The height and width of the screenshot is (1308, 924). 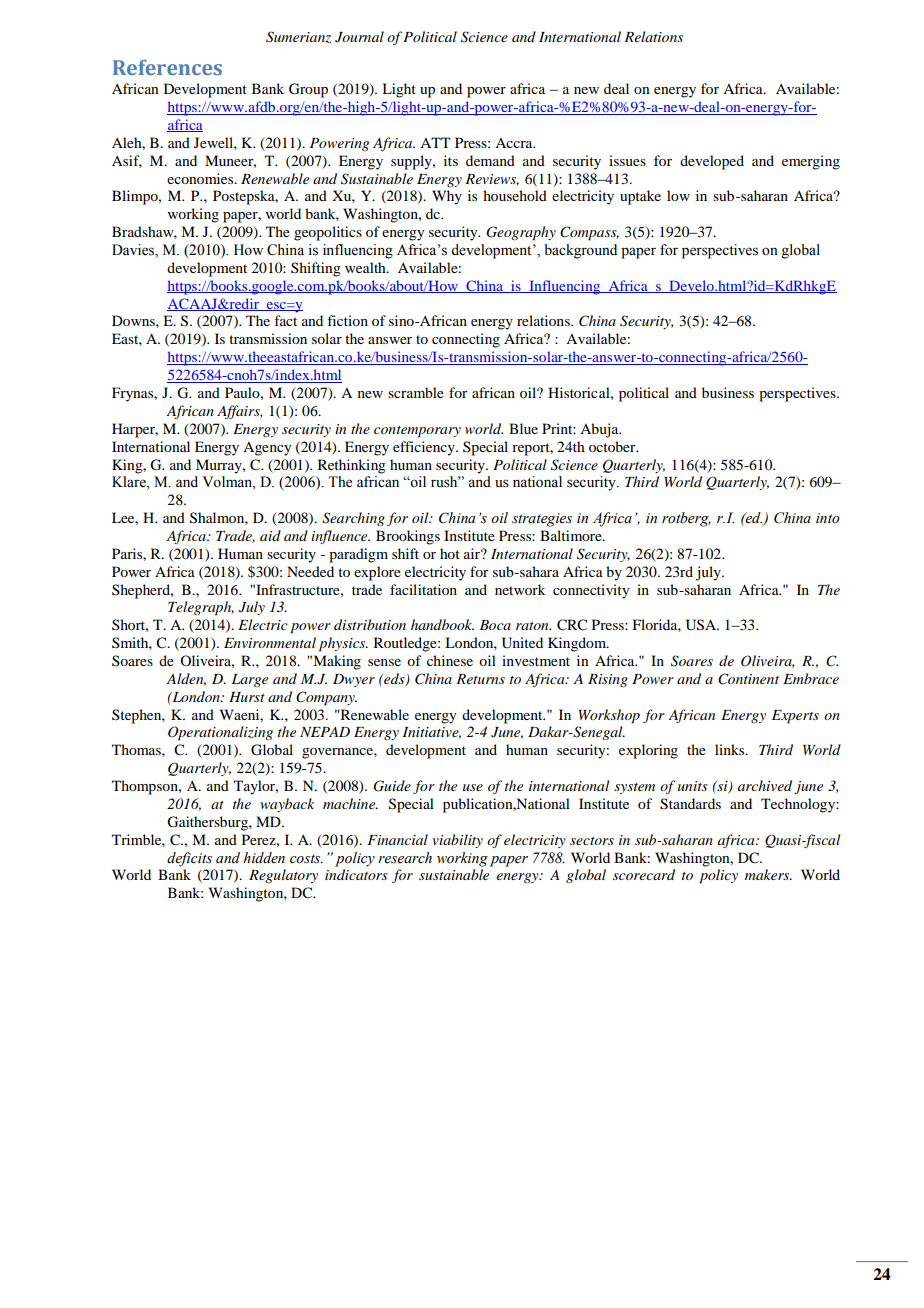 I want to click on october, so click(x=613, y=446).
